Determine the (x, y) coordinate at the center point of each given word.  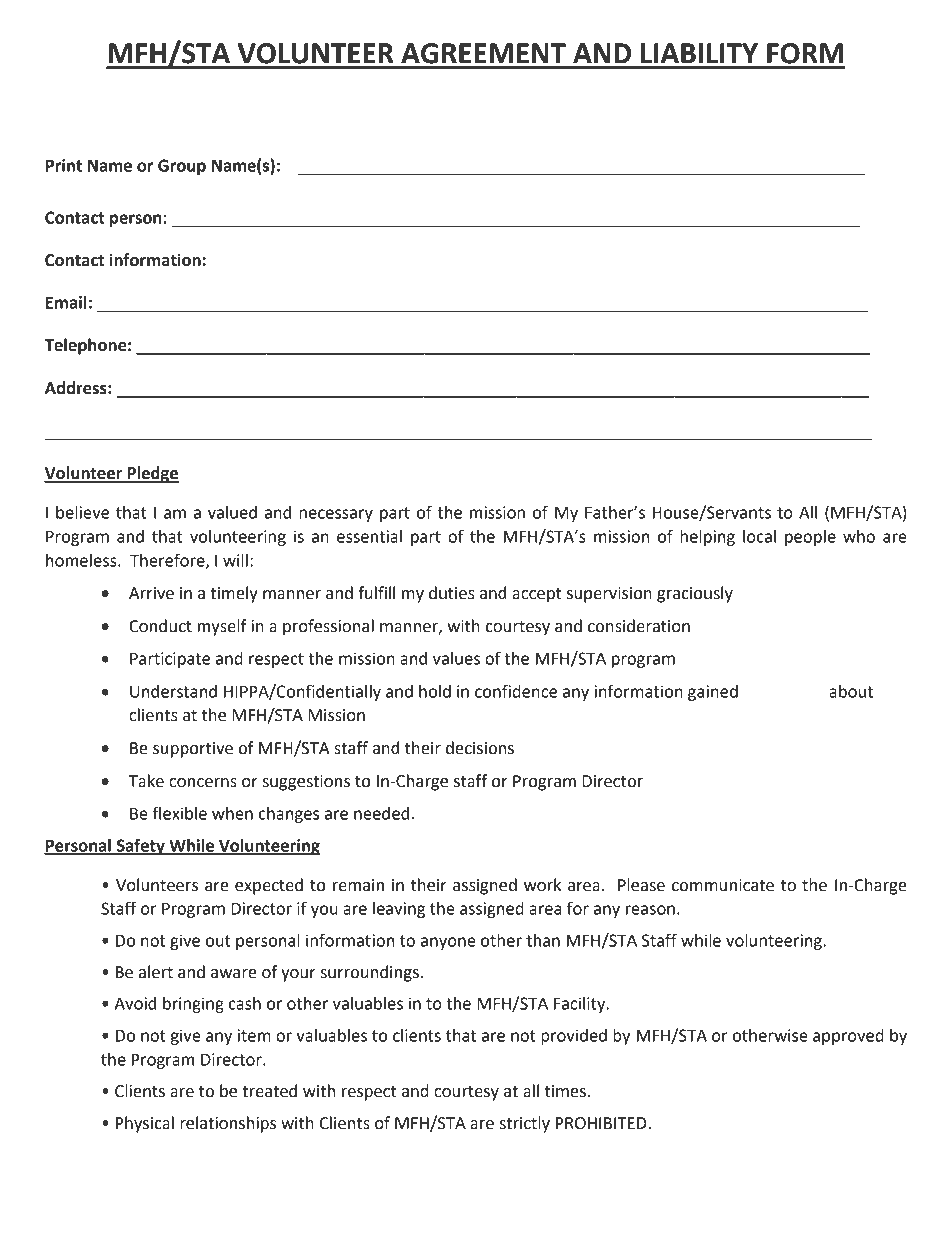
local (759, 536)
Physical (145, 1124)
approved (848, 1037)
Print (64, 165)
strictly (525, 1124)
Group (182, 167)
